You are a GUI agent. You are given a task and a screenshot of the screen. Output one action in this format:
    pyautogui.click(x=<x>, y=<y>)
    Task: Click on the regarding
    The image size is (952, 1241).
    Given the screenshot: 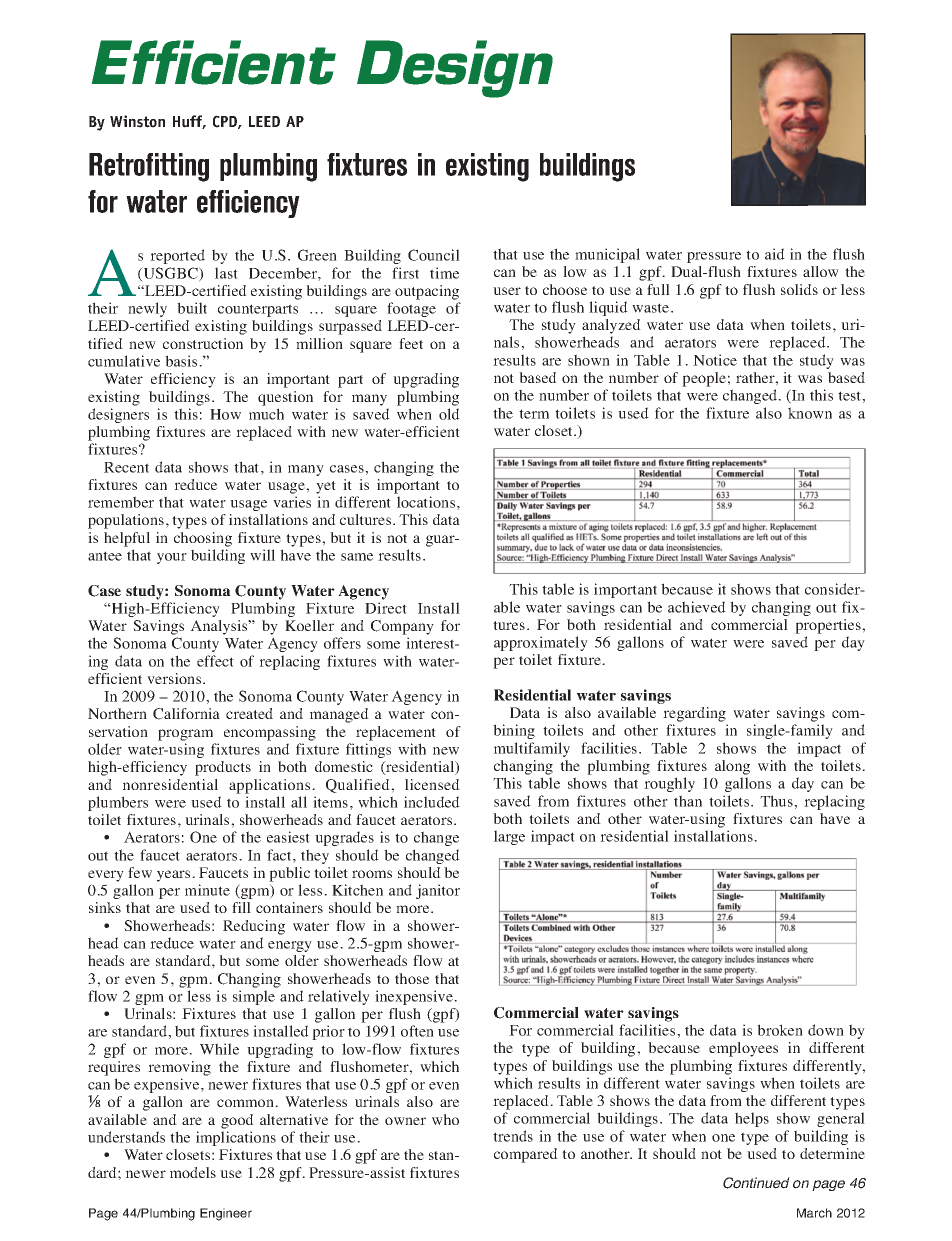 What is the action you would take?
    pyautogui.click(x=694, y=714)
